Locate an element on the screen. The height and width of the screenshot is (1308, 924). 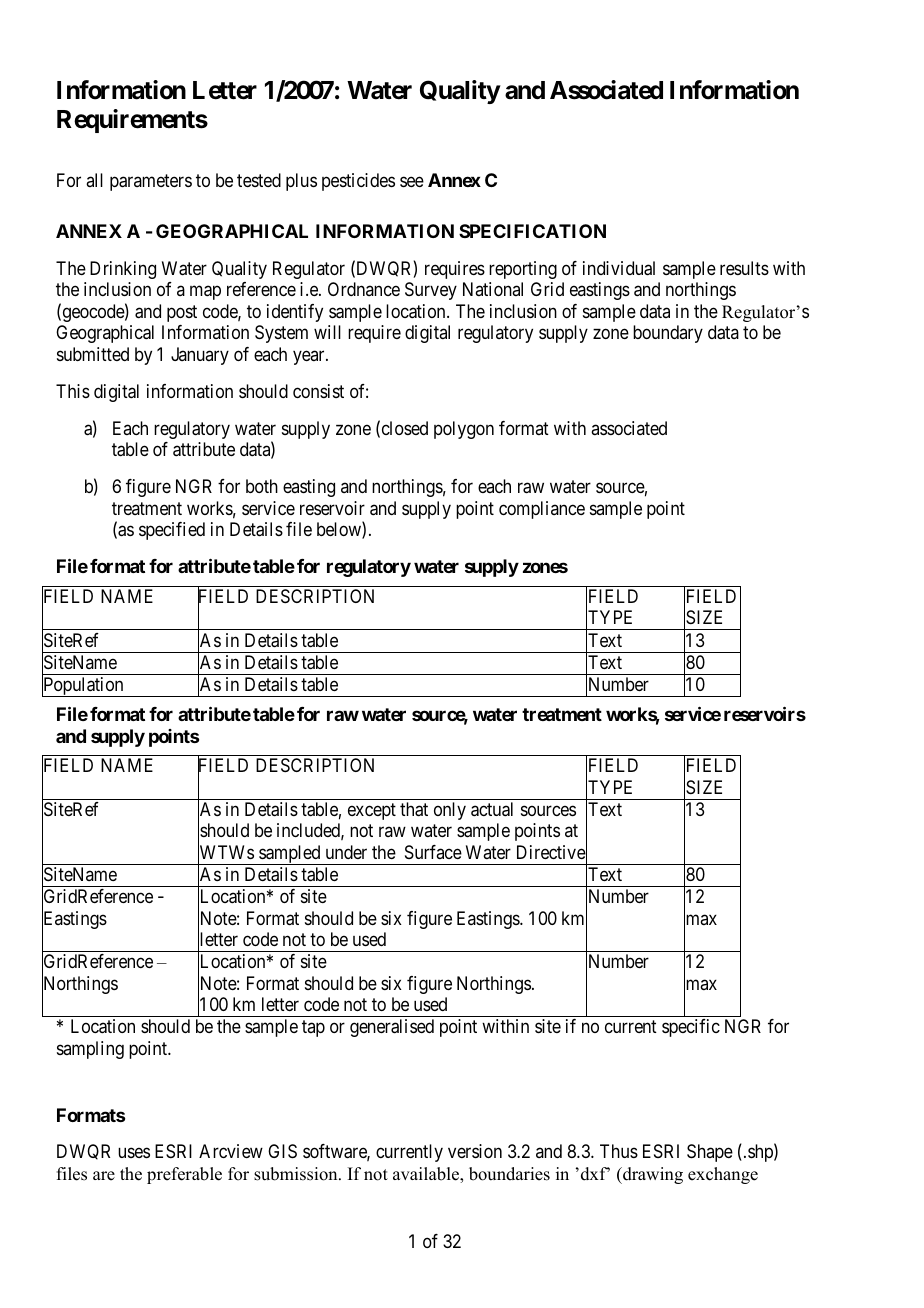
actual is located at coordinates (492, 809).
